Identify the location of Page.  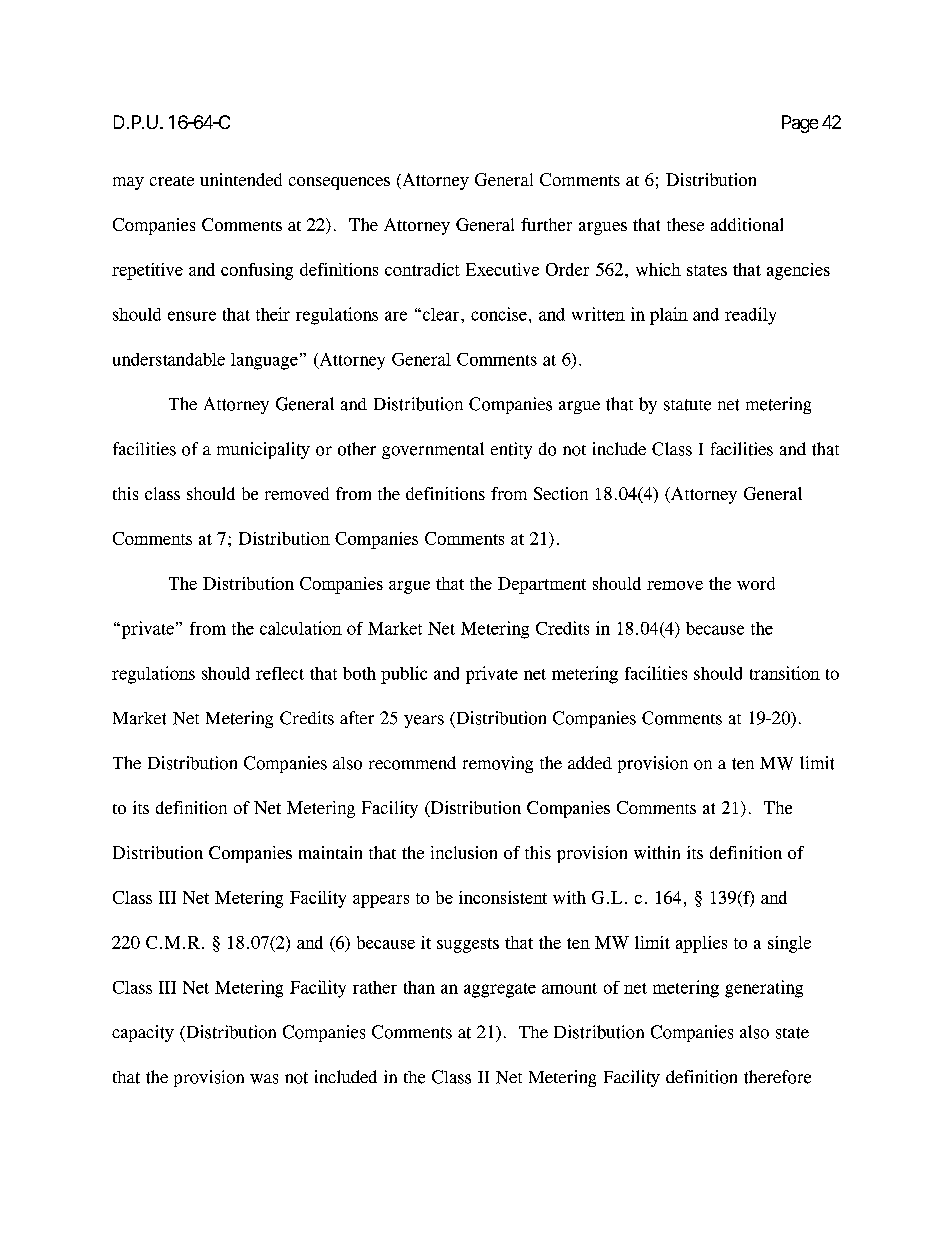
(800, 124).
